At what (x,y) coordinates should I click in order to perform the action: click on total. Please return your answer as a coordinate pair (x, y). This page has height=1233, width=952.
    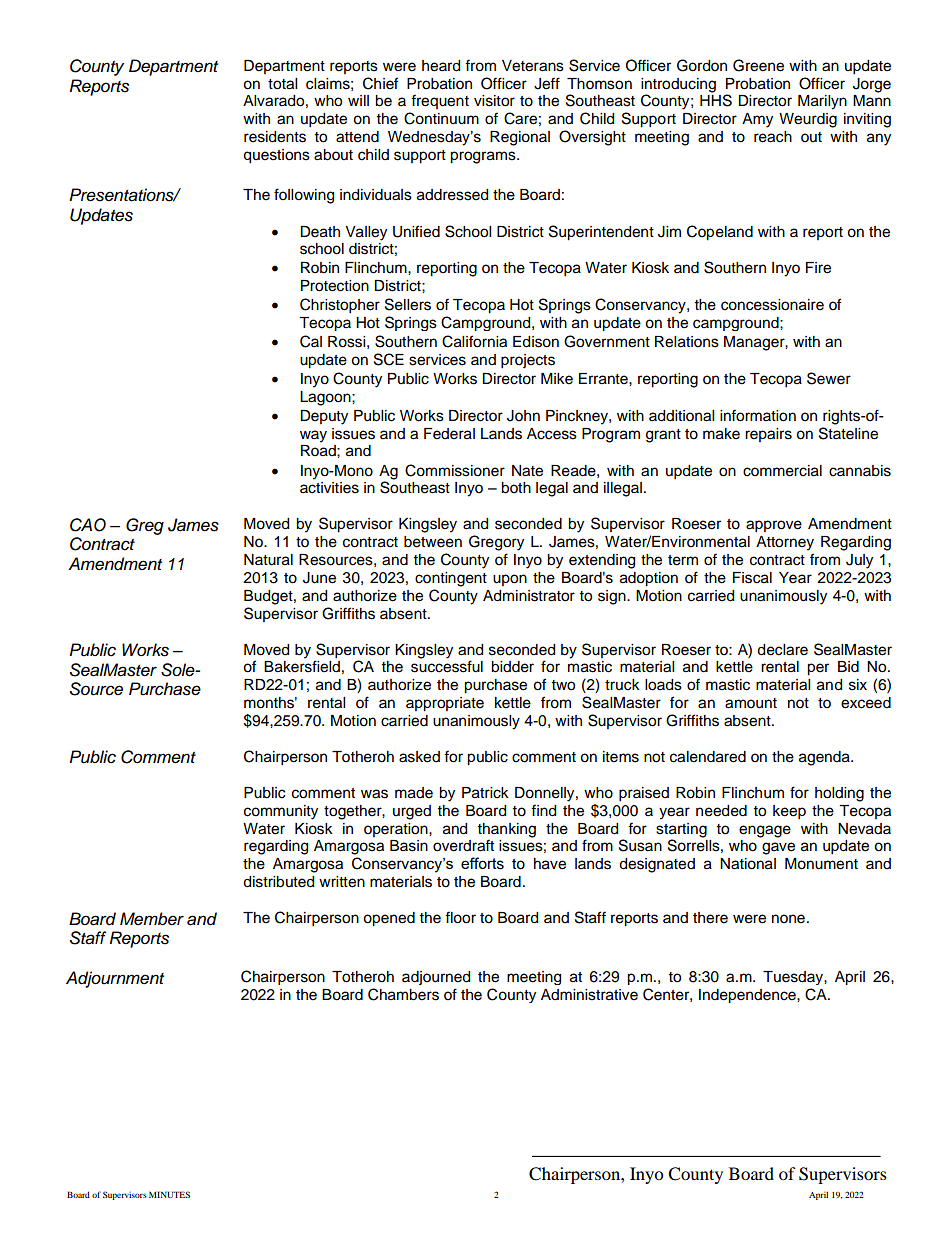
    Looking at the image, I should click on (282, 84).
